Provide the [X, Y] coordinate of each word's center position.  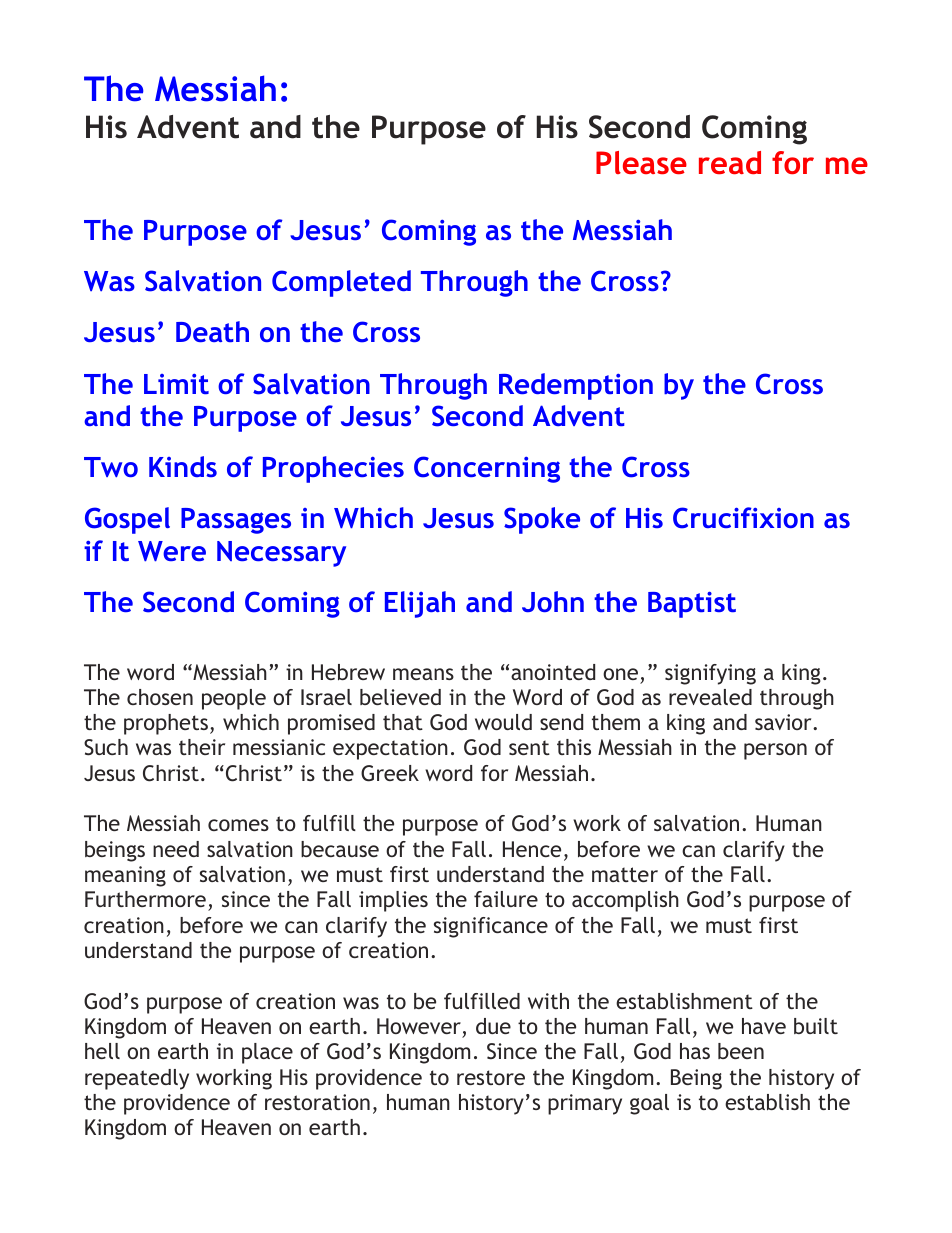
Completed [341, 283]
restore [491, 1077]
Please [641, 162]
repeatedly [137, 1079]
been [741, 1051]
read [730, 162]
